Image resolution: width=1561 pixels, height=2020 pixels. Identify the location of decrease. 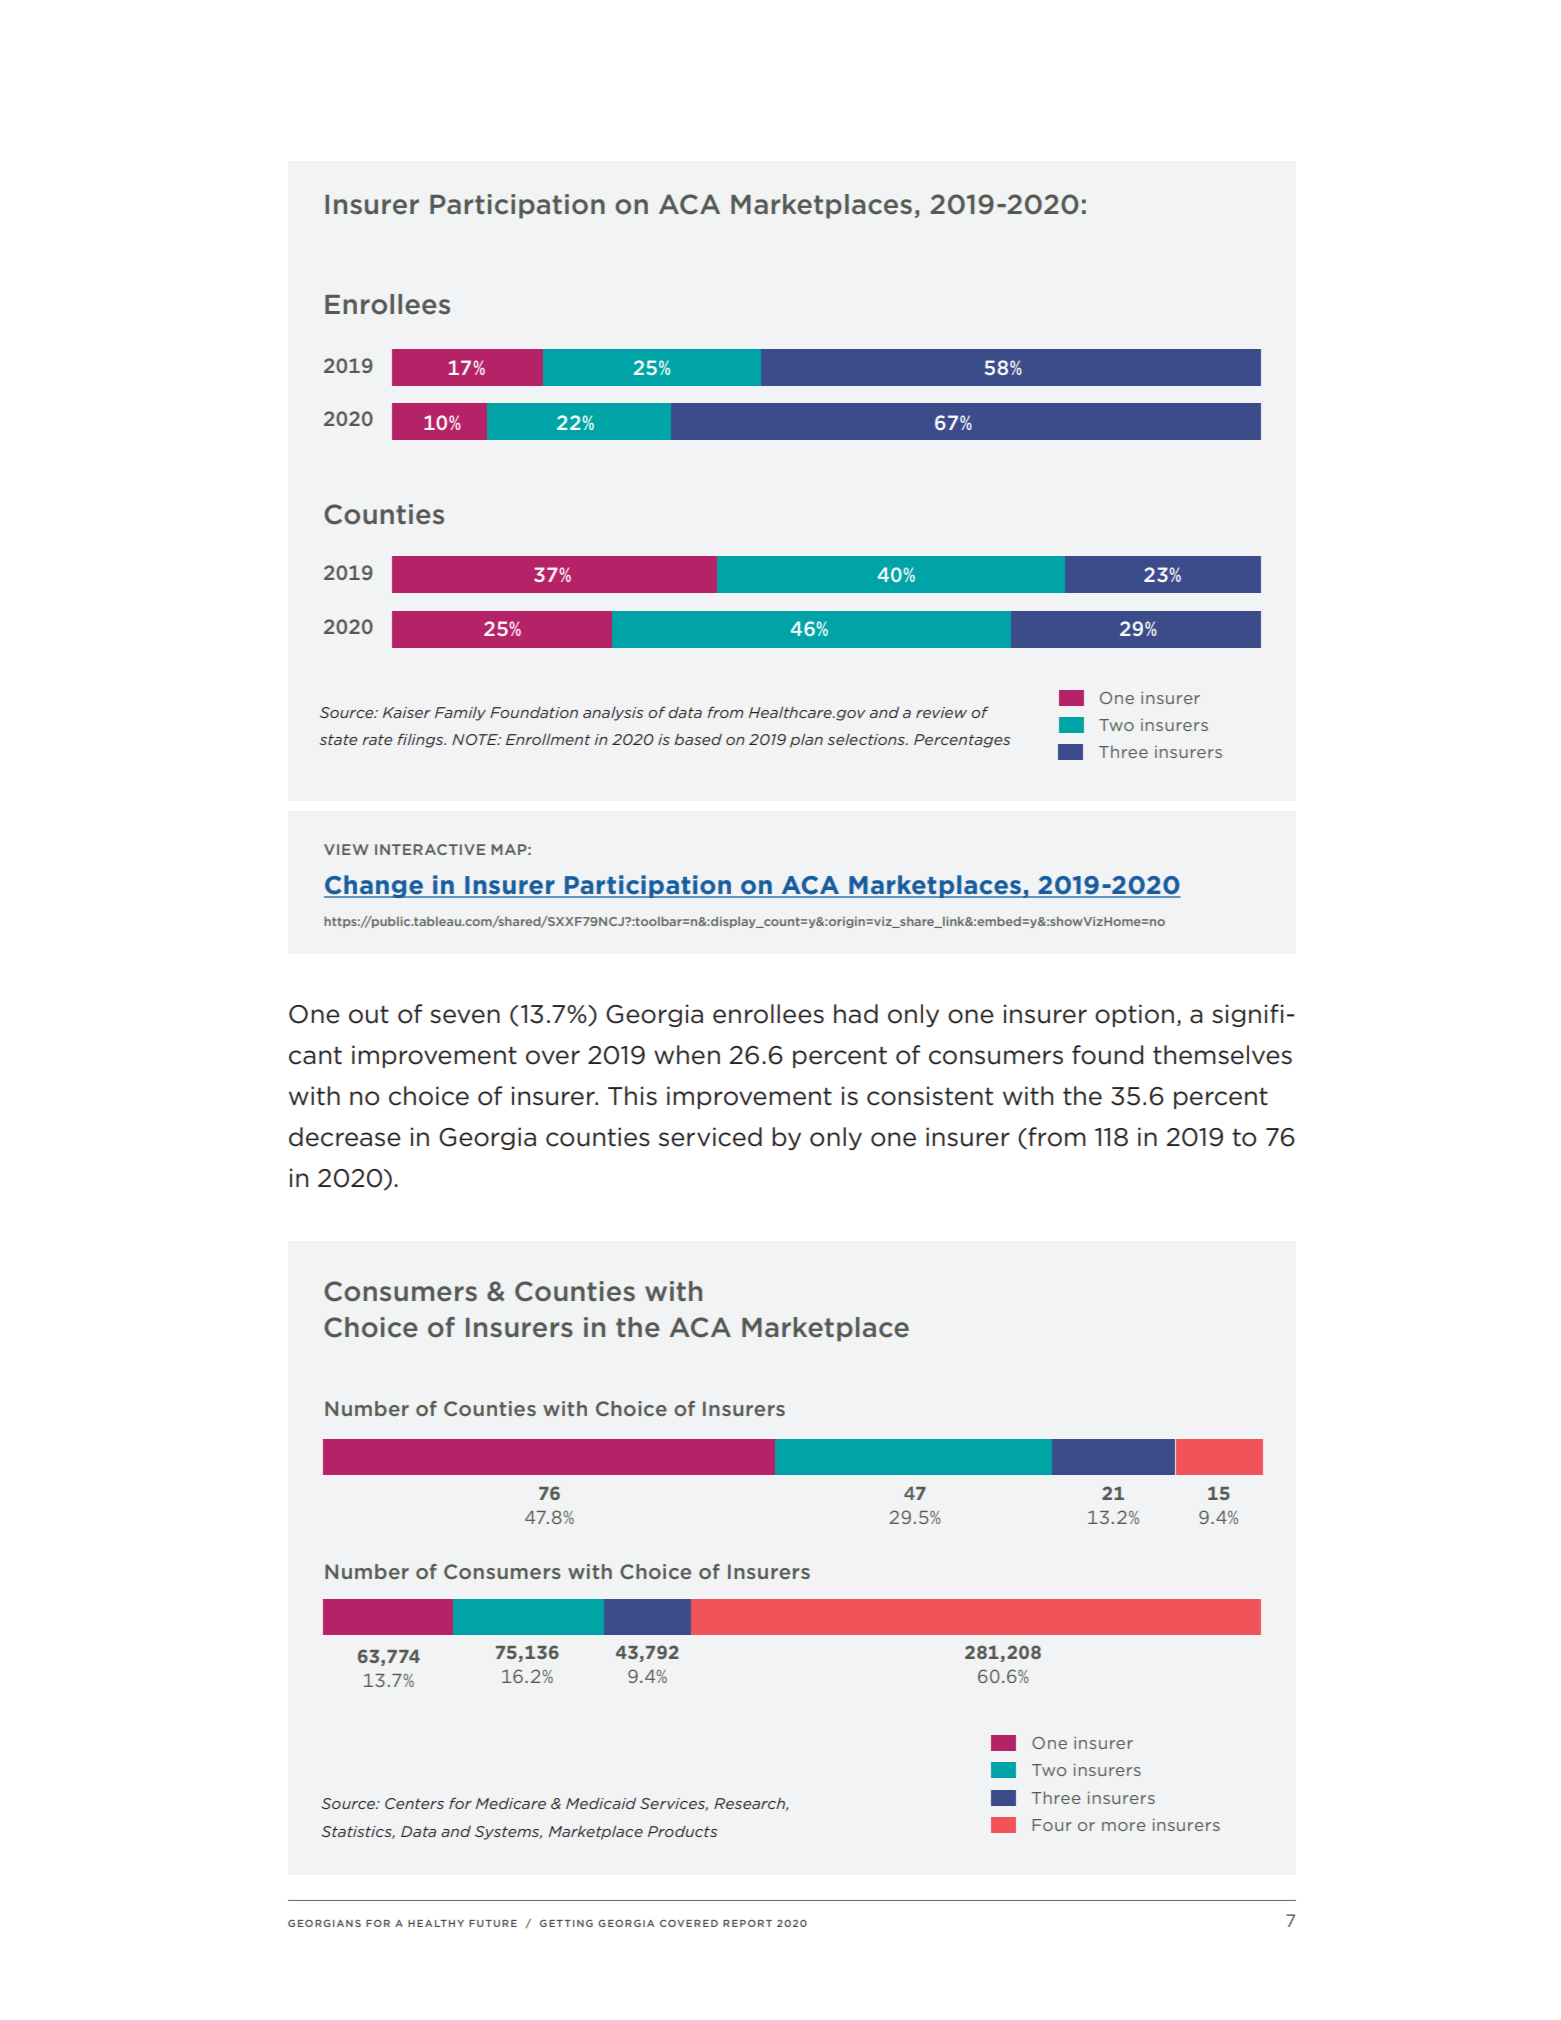
(345, 1137).
